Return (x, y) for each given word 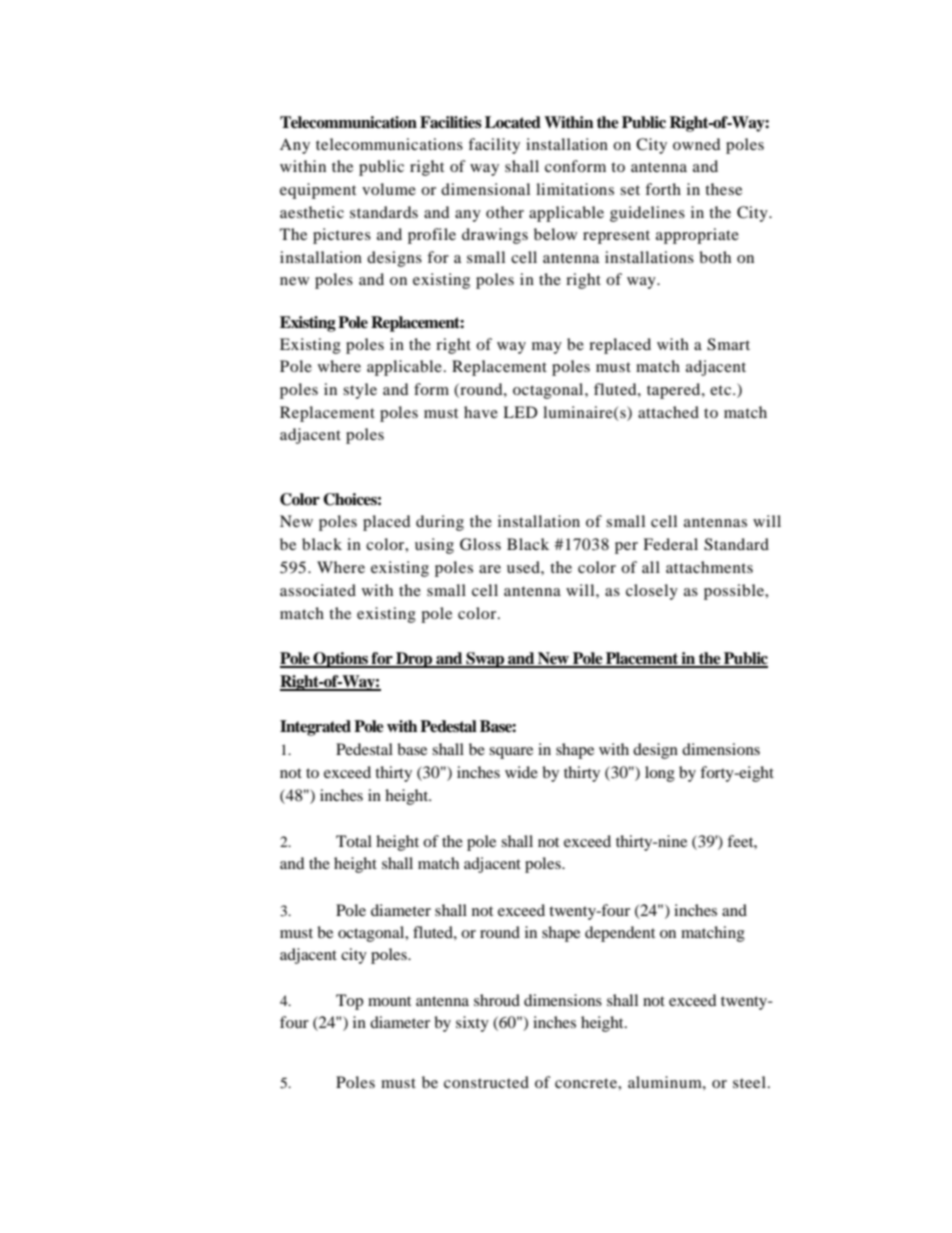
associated (318, 590)
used (524, 567)
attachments (709, 567)
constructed (486, 1082)
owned (697, 144)
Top (349, 1002)
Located (513, 122)
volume (389, 189)
